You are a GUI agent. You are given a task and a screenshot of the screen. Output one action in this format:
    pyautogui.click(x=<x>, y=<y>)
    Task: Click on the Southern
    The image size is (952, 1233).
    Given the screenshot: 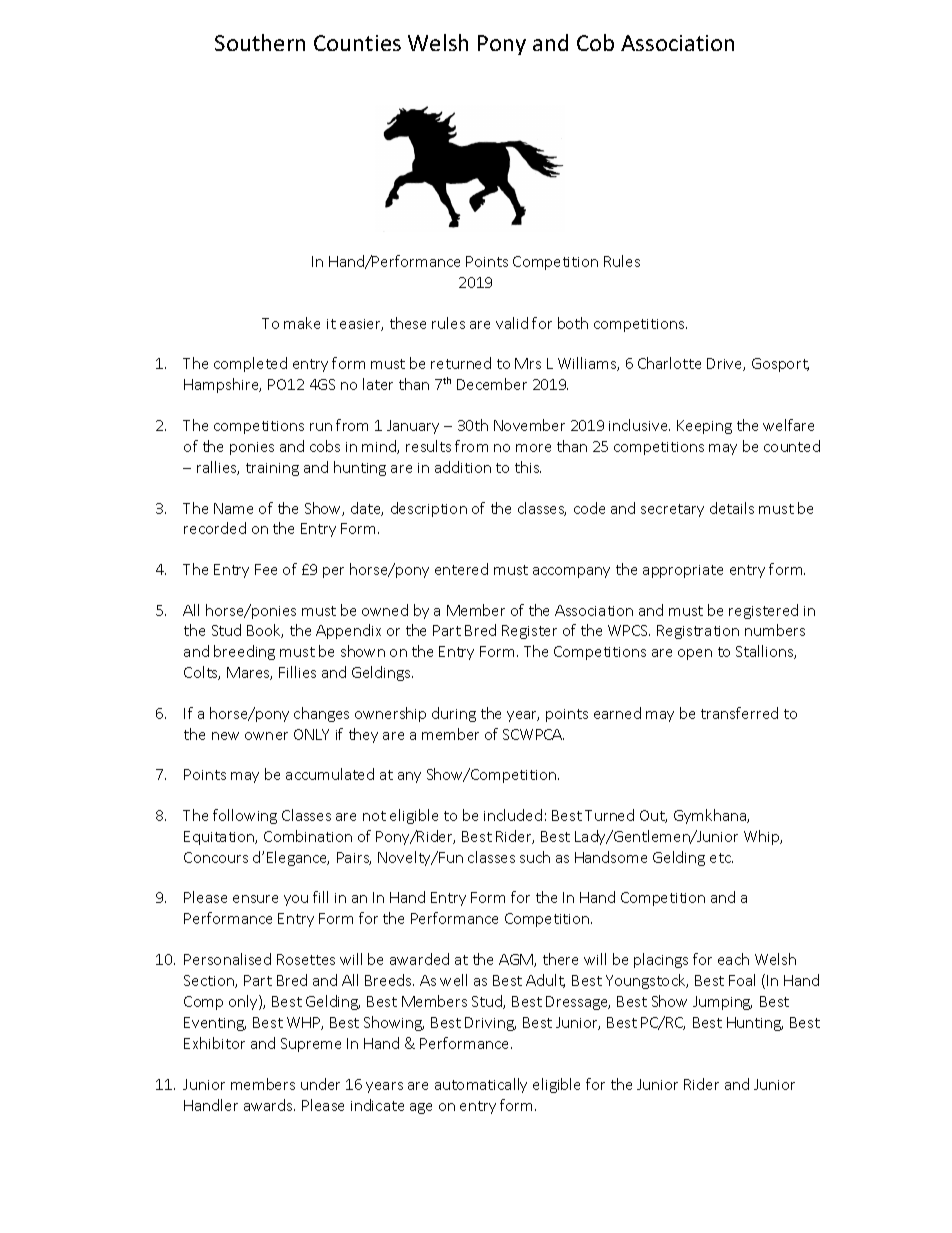 What is the action you would take?
    pyautogui.click(x=260, y=42)
